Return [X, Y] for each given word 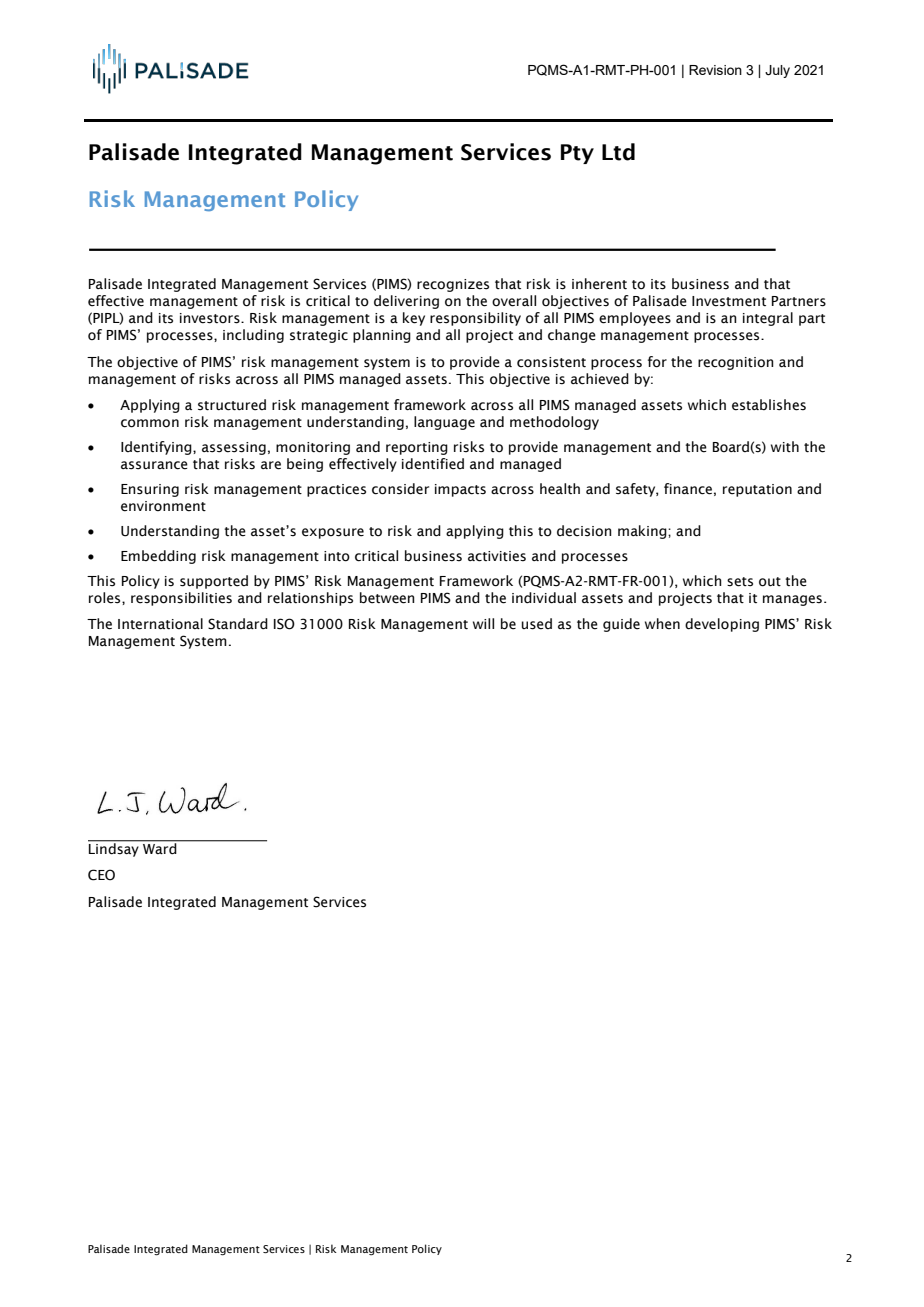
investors [211, 318]
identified [433, 464]
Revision [715, 70]
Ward [160, 848]
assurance [154, 465]
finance [688, 489]
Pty [577, 154]
